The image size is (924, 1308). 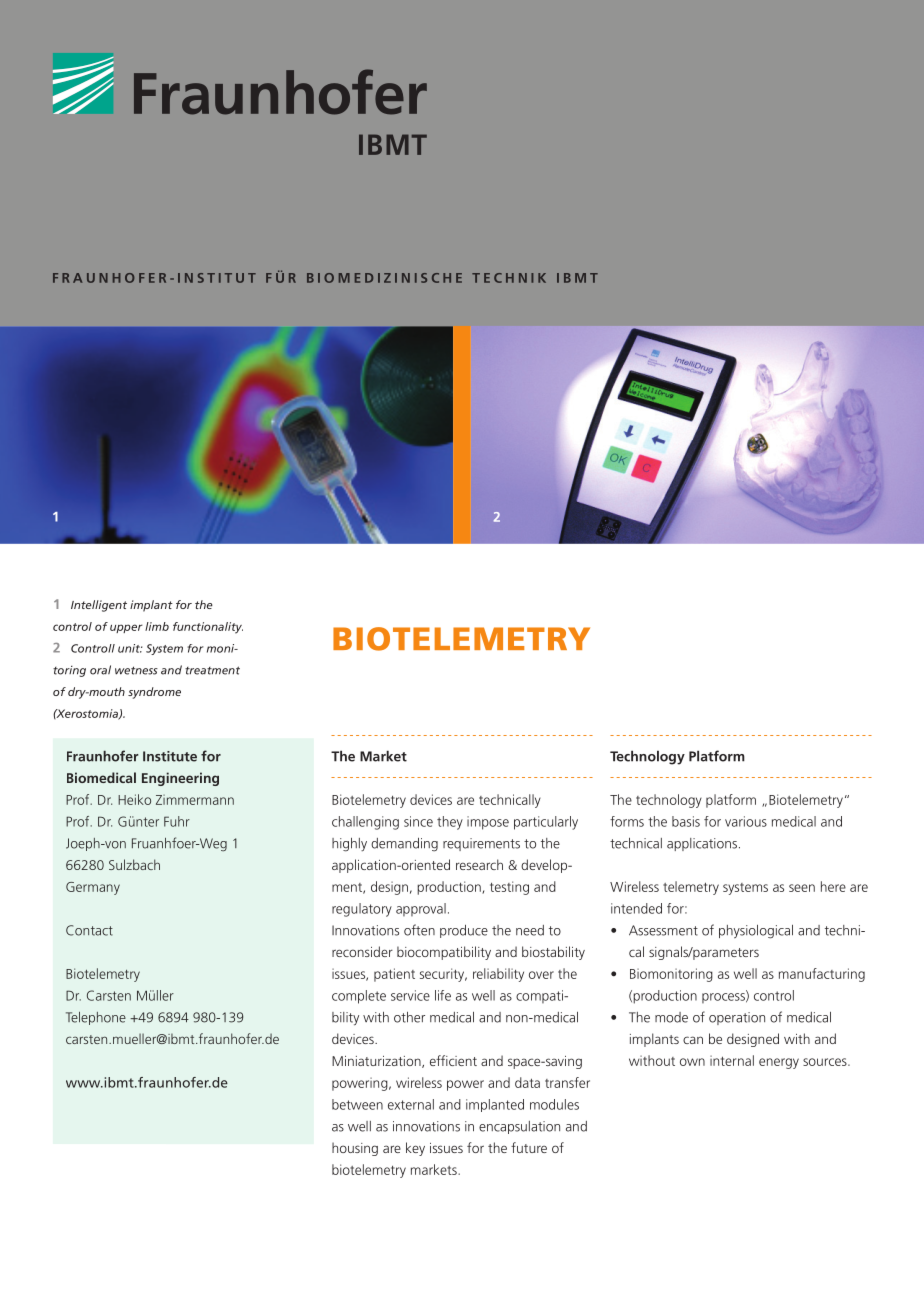 What do you see at coordinates (686, 821) in the screenshot?
I see `basis` at bounding box center [686, 821].
